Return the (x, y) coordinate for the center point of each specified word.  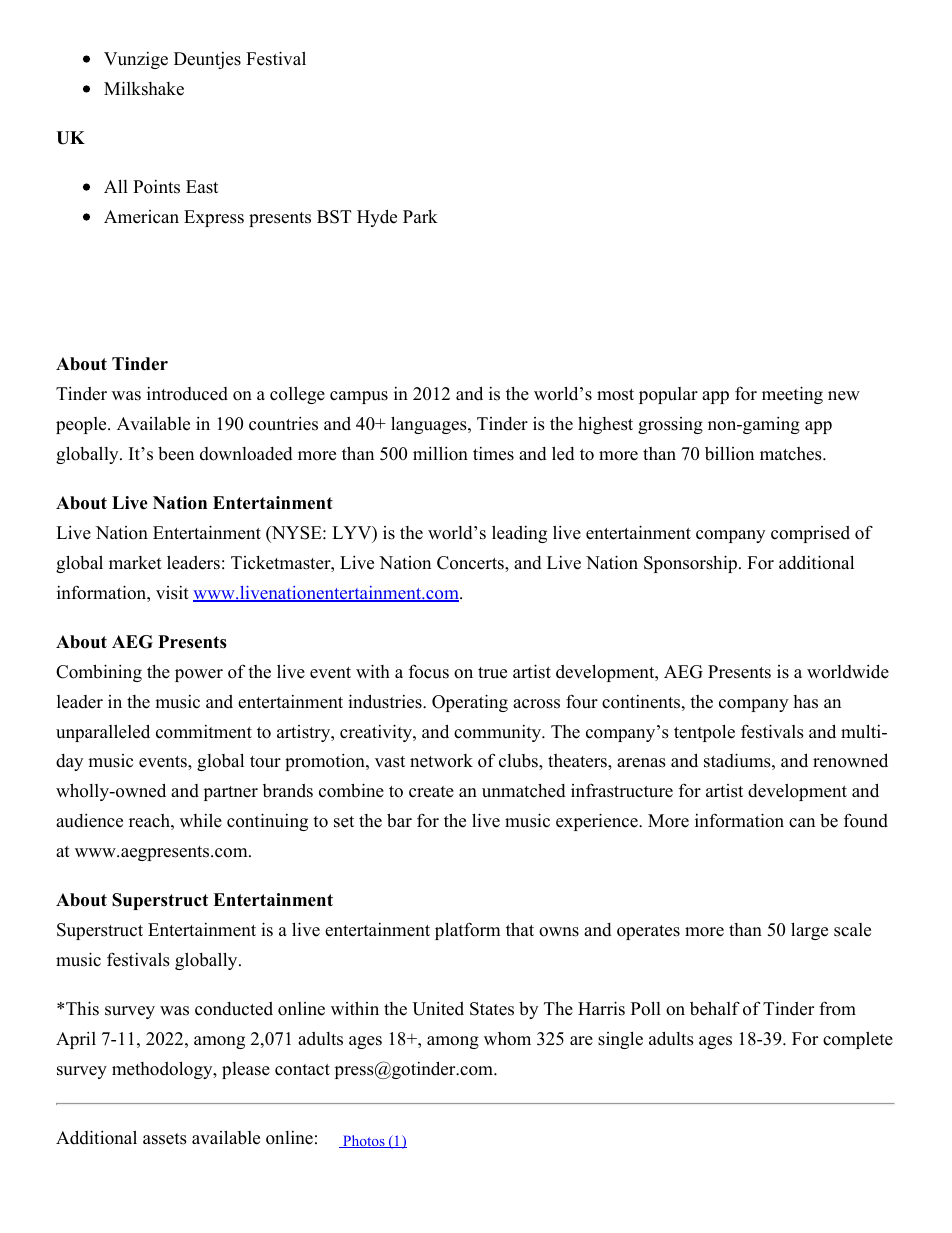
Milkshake (144, 88)
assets (165, 1139)
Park (420, 216)
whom (507, 1039)
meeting (792, 395)
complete (858, 1040)
